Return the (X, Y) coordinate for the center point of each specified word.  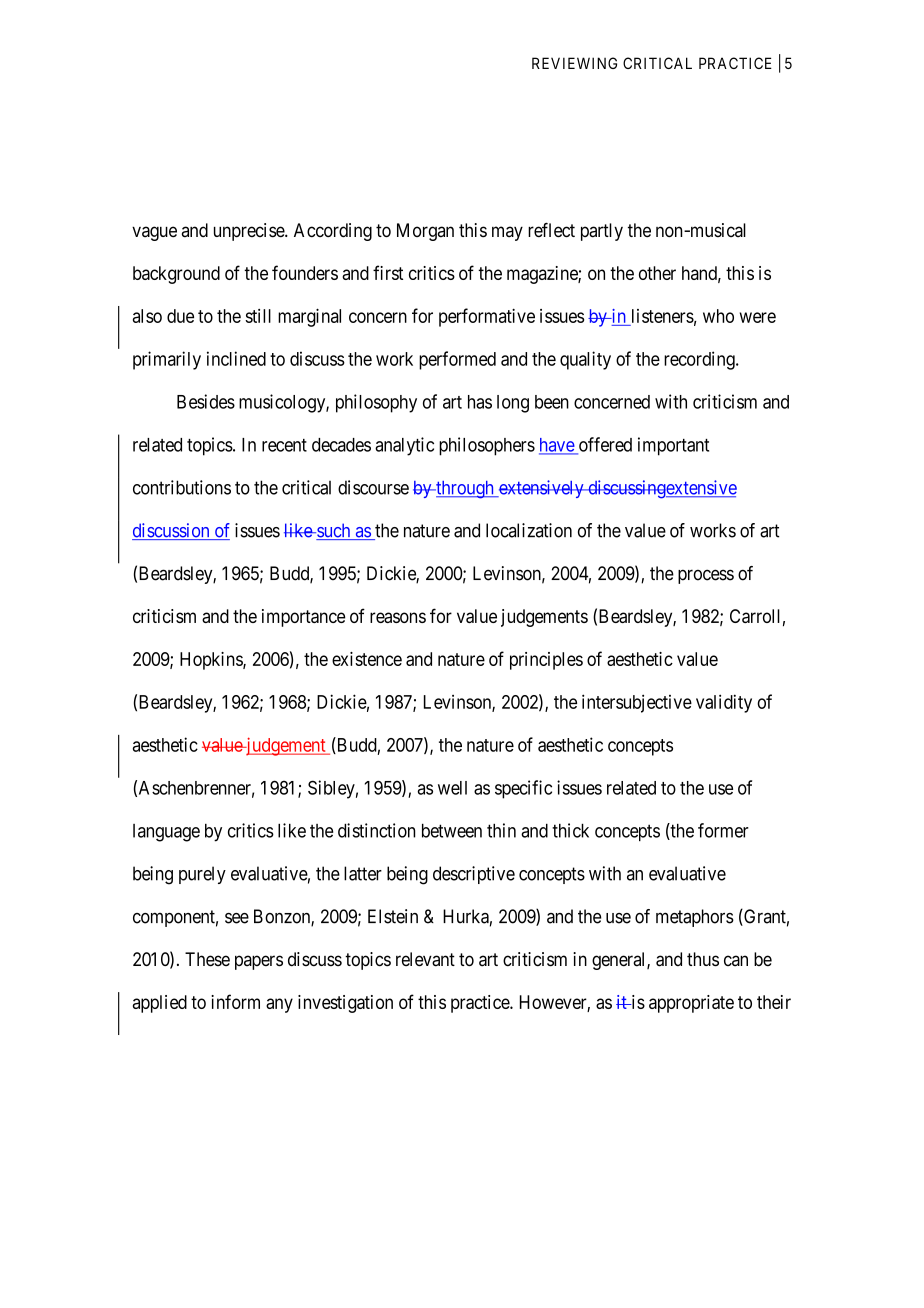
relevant (425, 959)
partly (602, 232)
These (207, 959)
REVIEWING (574, 63)
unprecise (250, 232)
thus (703, 959)
